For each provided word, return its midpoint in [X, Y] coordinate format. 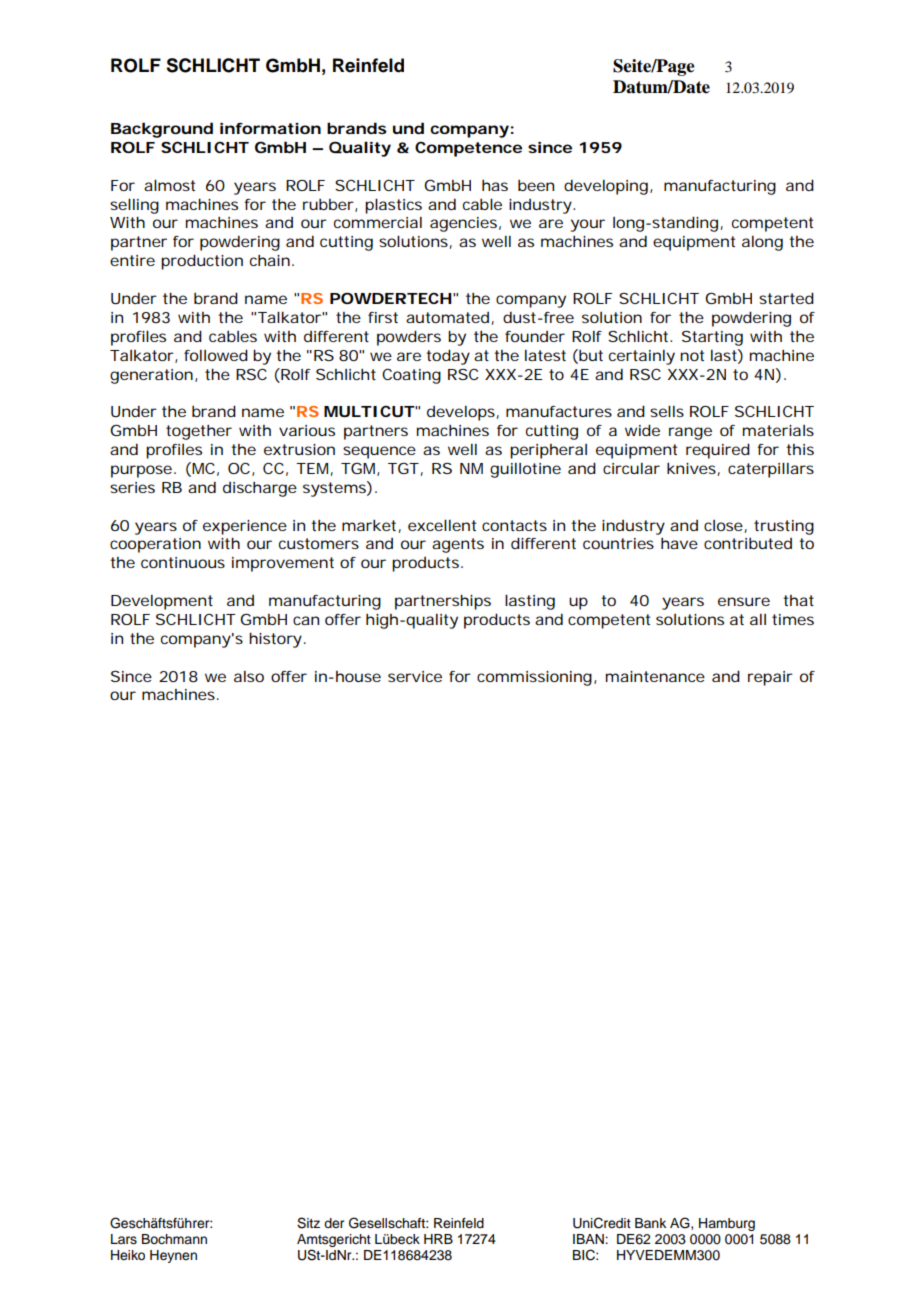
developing [607, 187]
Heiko [128, 1255]
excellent [442, 525]
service [415, 676]
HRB [438, 1239]
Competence [468, 149]
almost [169, 185]
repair [770, 678]
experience [245, 527]
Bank [650, 1223]
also [249, 676]
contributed [748, 543]
